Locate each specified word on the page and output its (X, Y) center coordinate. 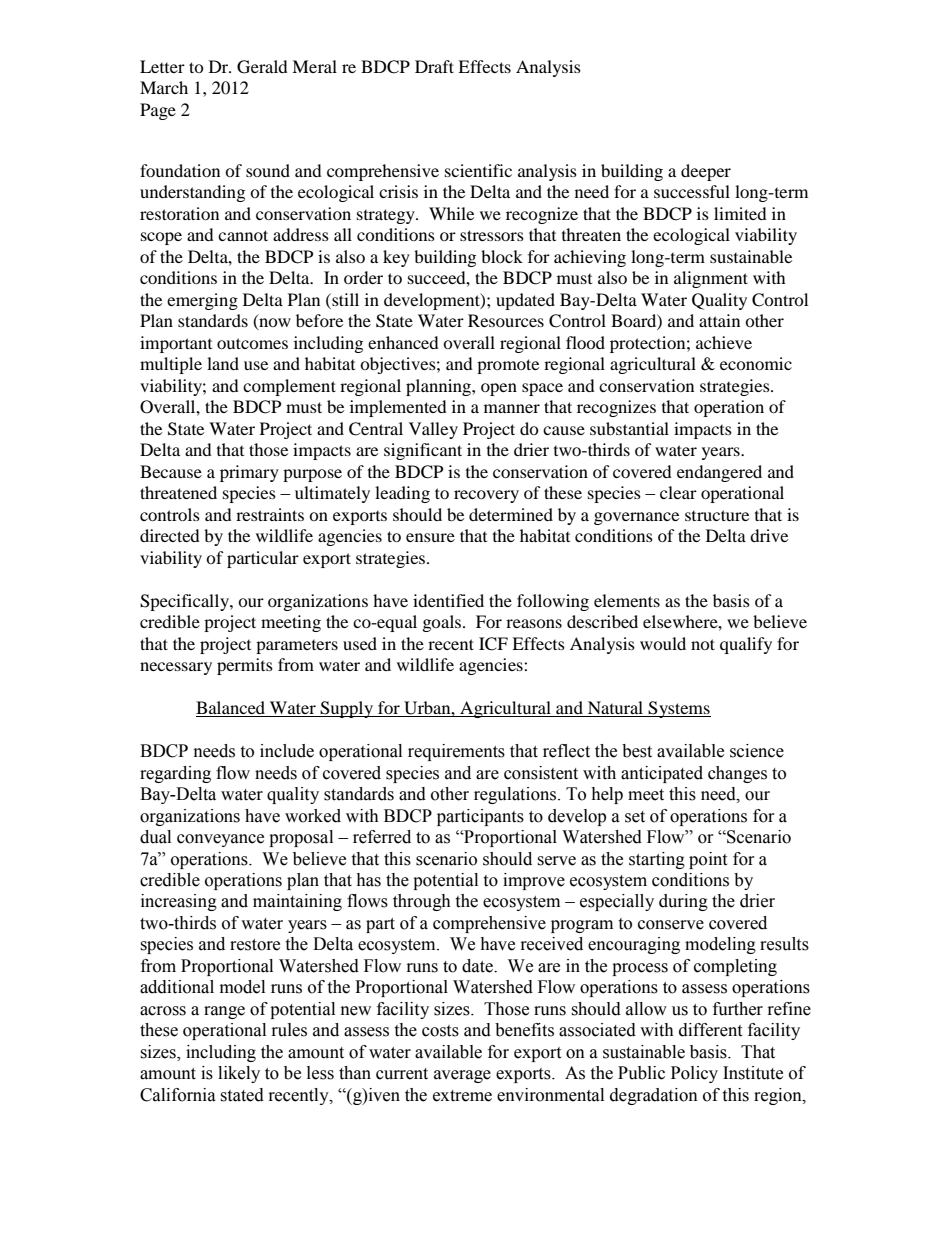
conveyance (220, 840)
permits (245, 666)
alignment (711, 279)
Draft (434, 66)
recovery (486, 496)
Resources (506, 320)
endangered (719, 473)
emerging (202, 301)
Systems (678, 709)
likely (239, 1074)
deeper (706, 172)
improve (534, 881)
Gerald (262, 67)
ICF (493, 644)
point (708, 860)
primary (249, 473)
